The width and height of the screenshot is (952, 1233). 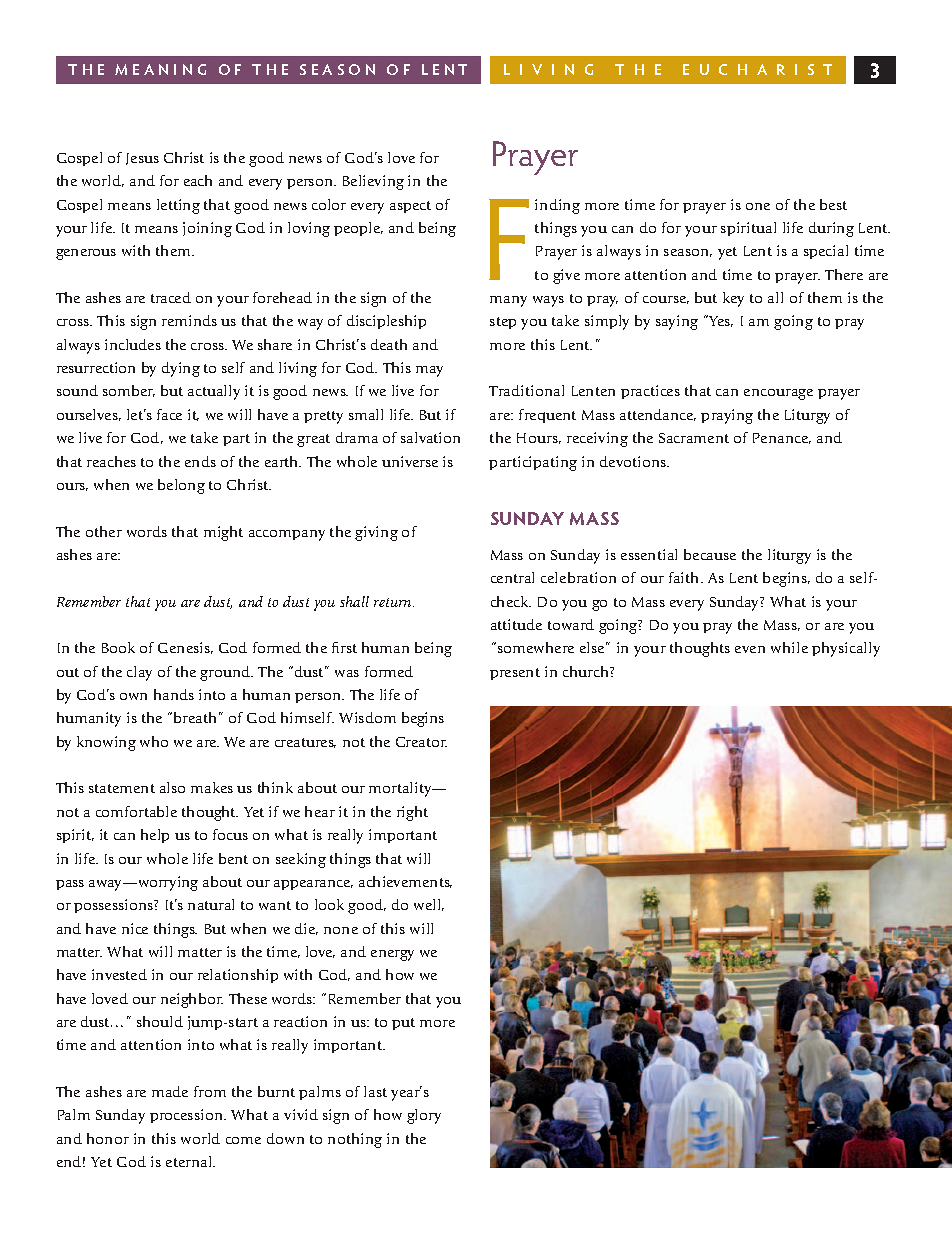 I want to click on also, so click(x=172, y=787).
